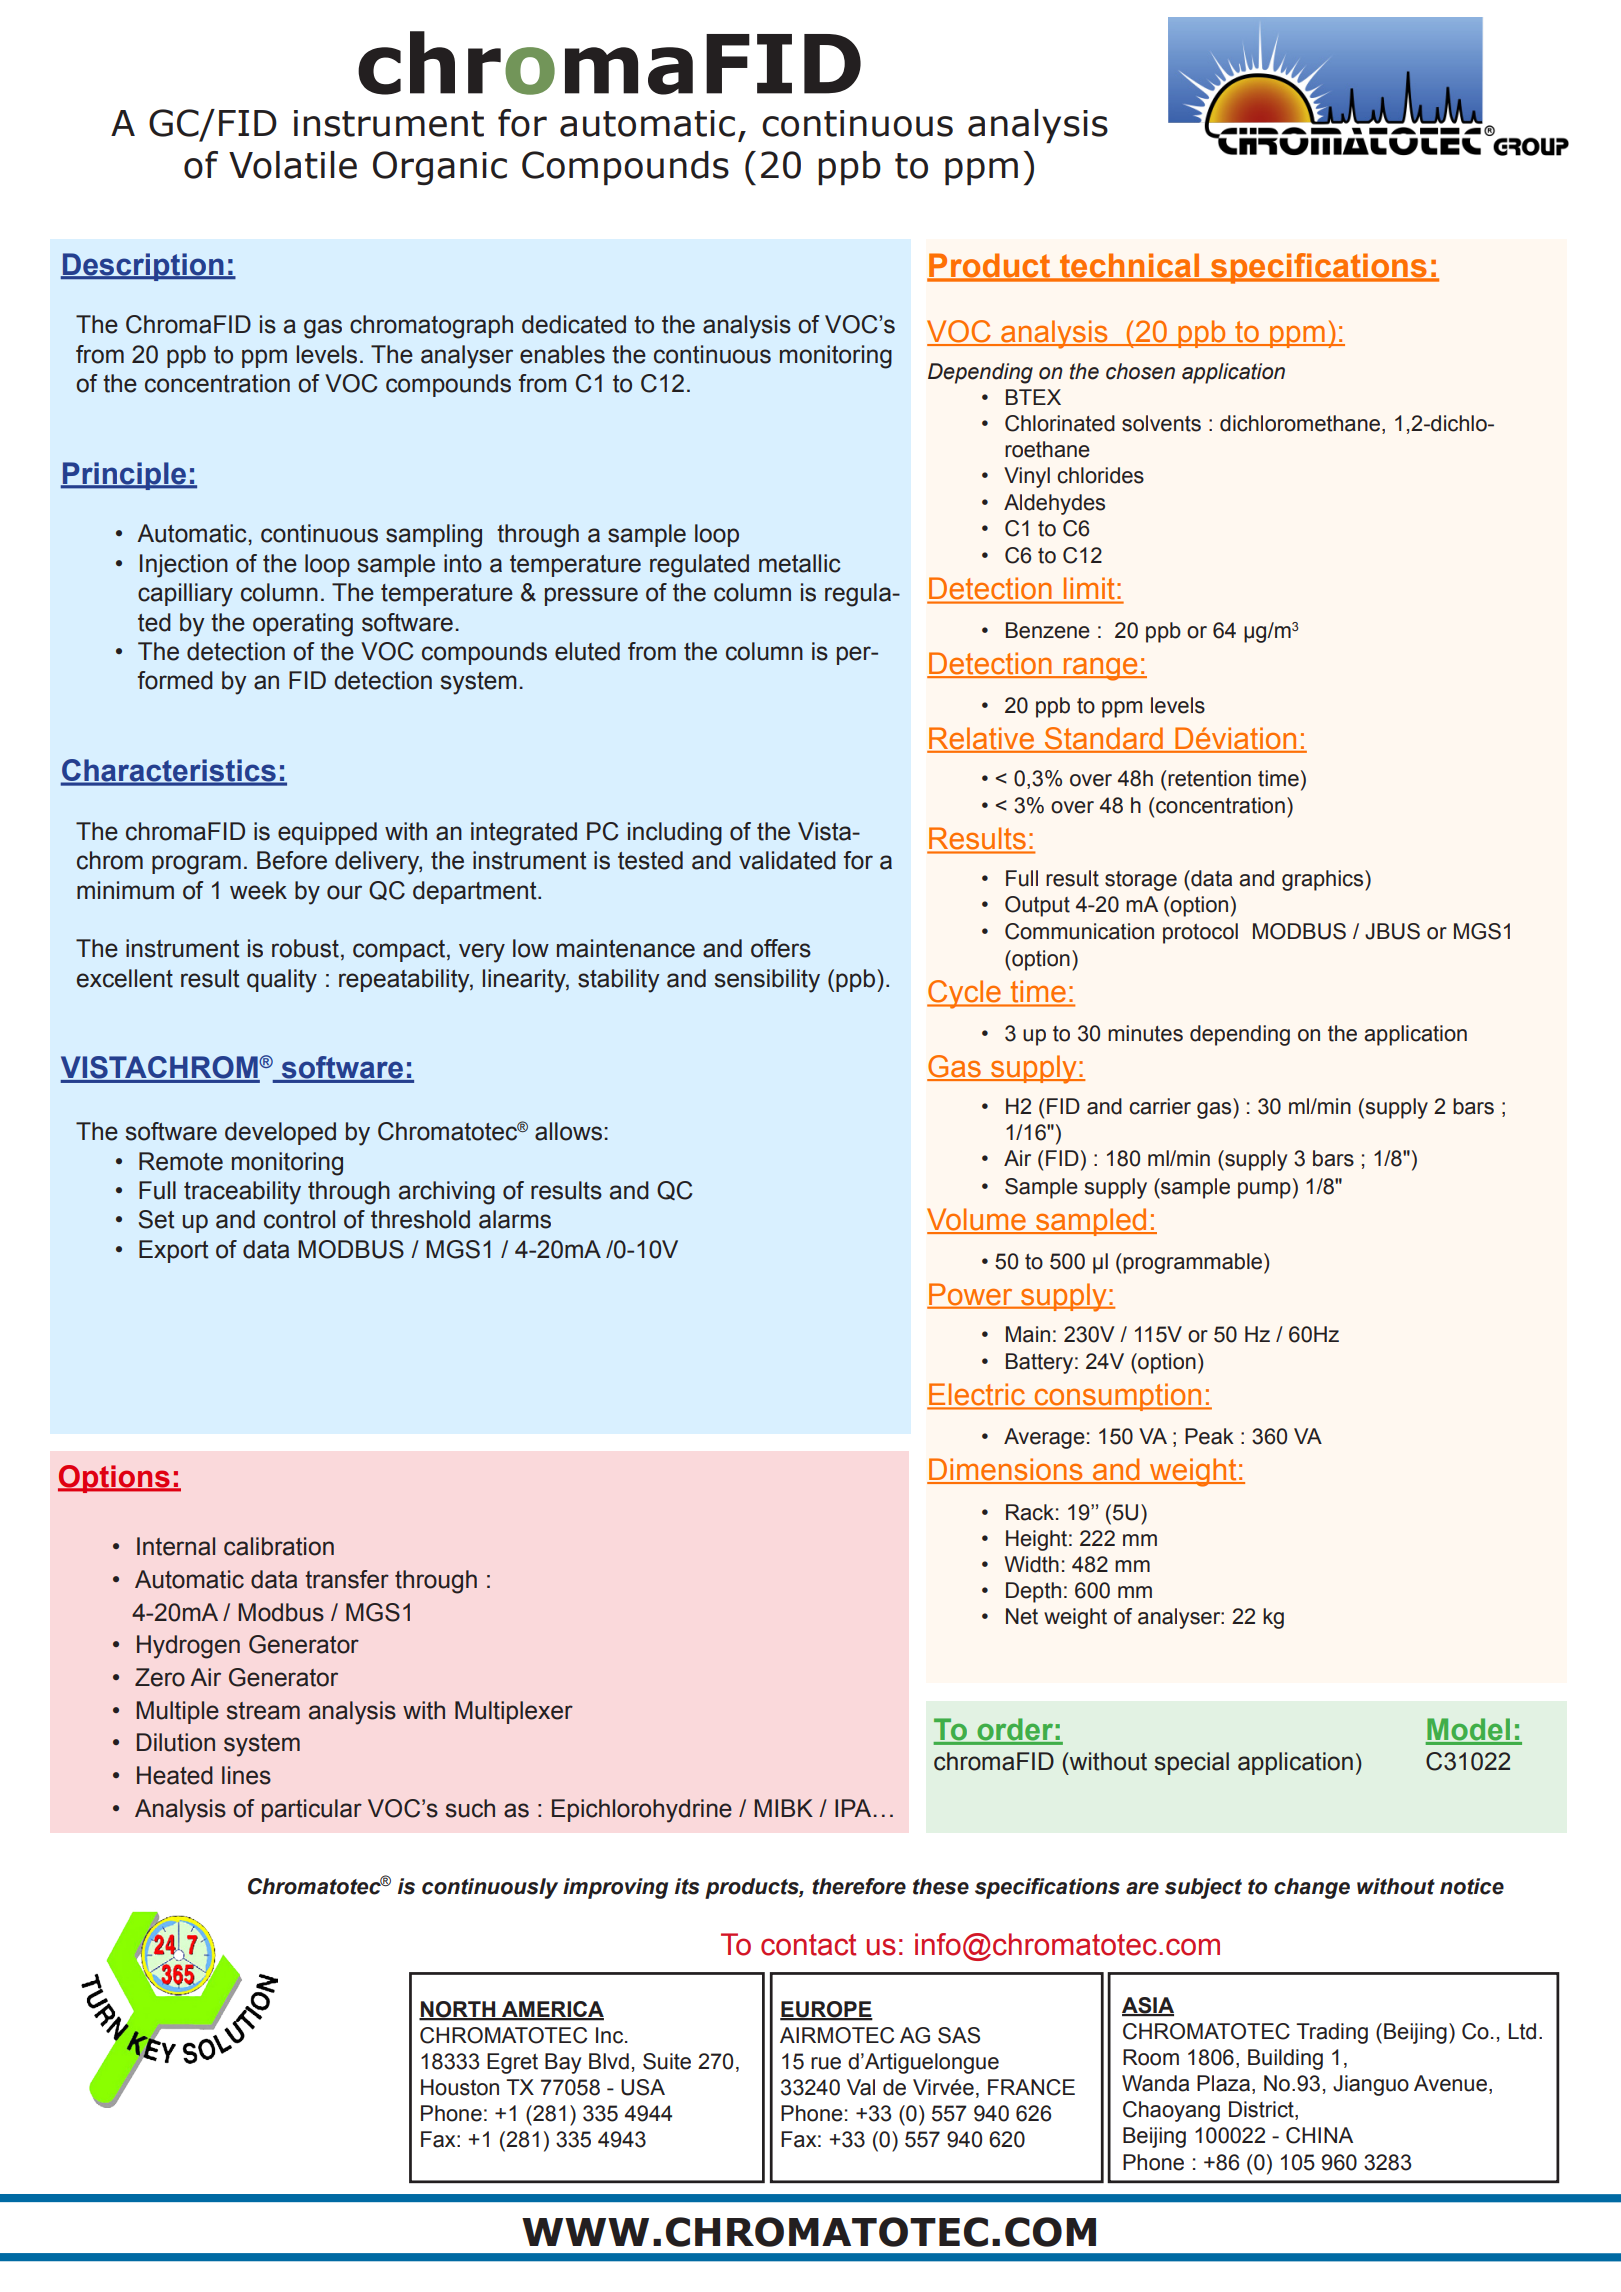  Describe the element at coordinates (826, 2063) in the screenshot. I see `rue` at that location.
